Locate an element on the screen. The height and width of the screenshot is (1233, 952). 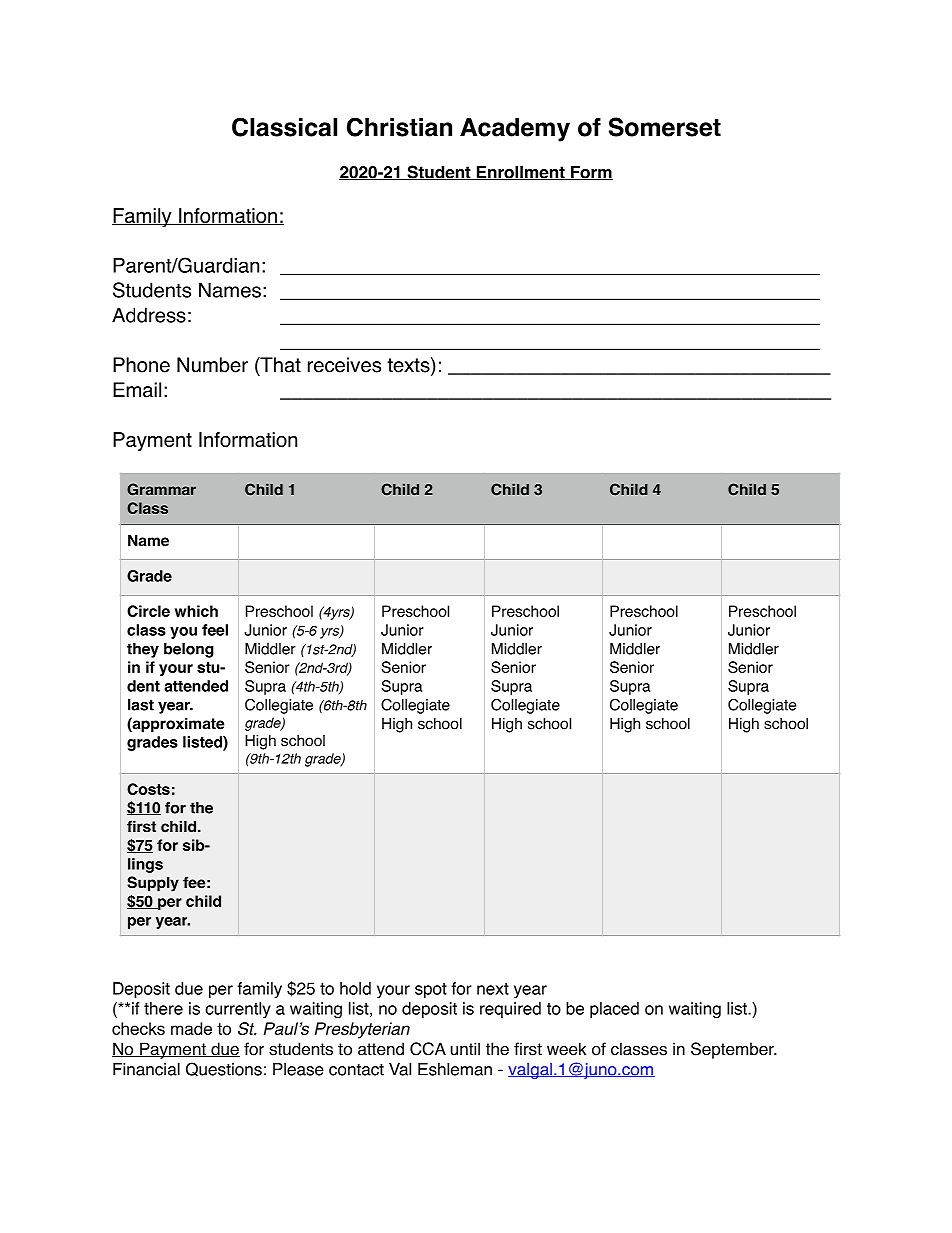
spot is located at coordinates (431, 990).
